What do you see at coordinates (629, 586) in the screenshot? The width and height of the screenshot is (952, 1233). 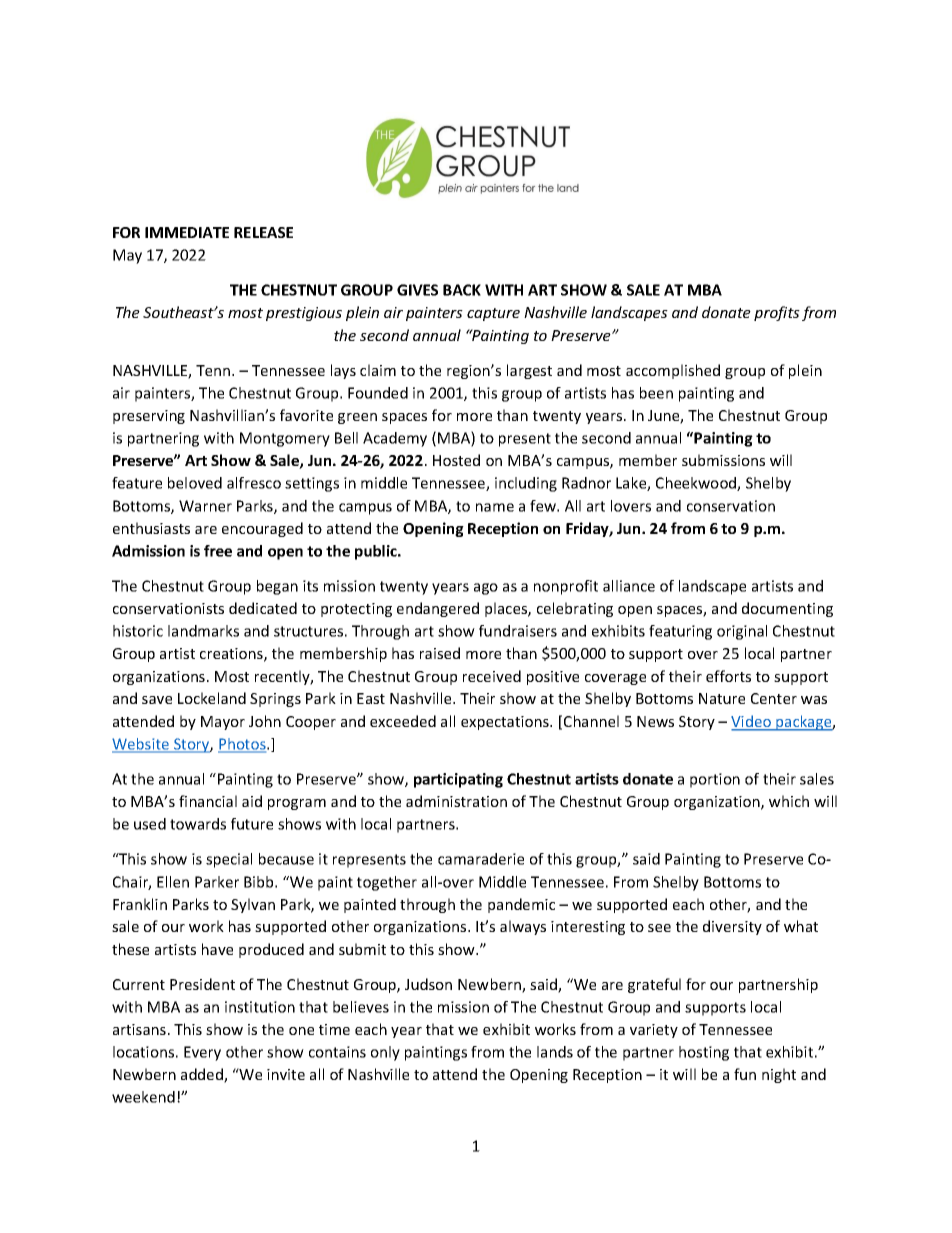 I see `alliance` at bounding box center [629, 586].
